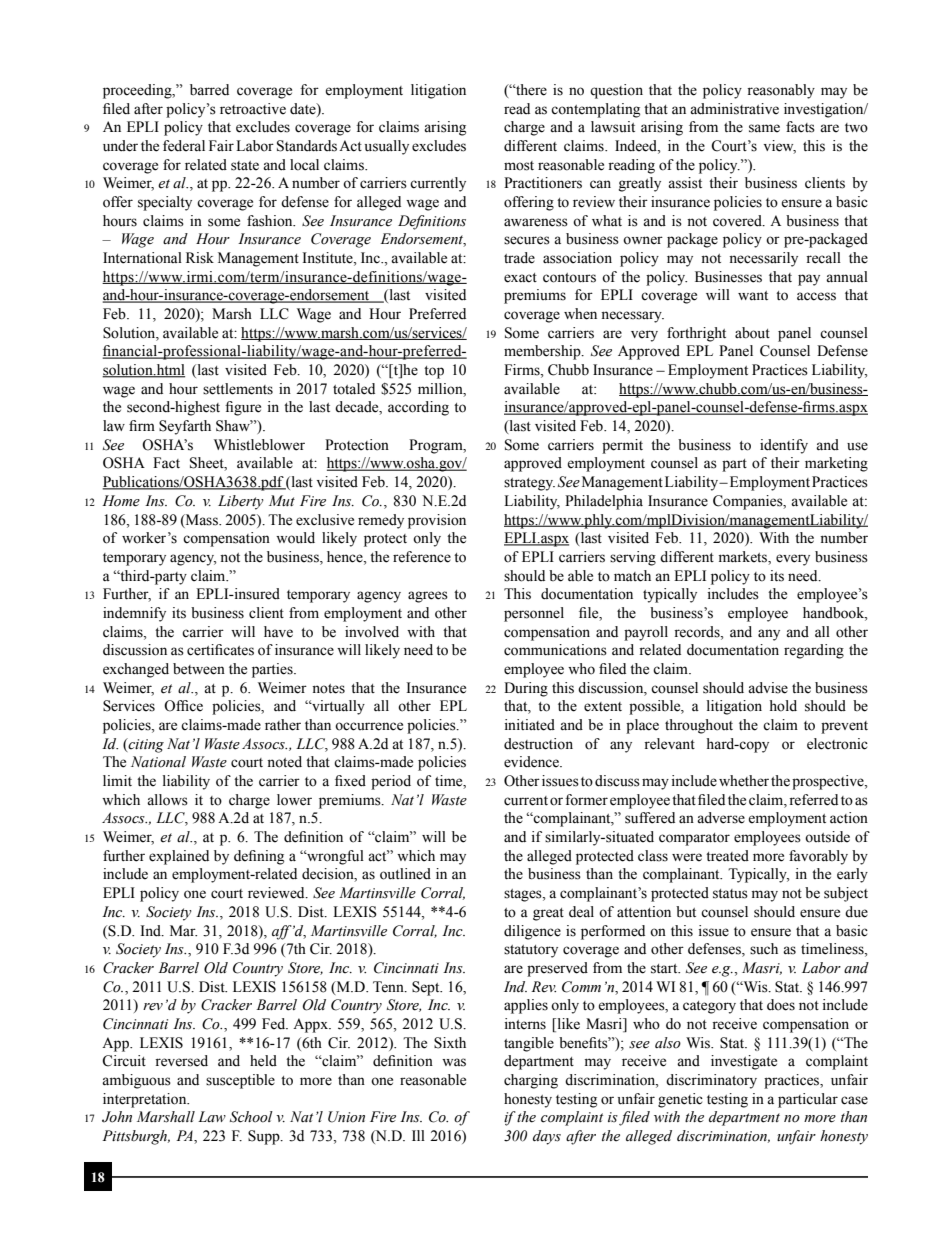 The height and width of the screenshot is (1233, 952). What do you see at coordinates (251, 1117) in the screenshot?
I see `School` at bounding box center [251, 1117].
